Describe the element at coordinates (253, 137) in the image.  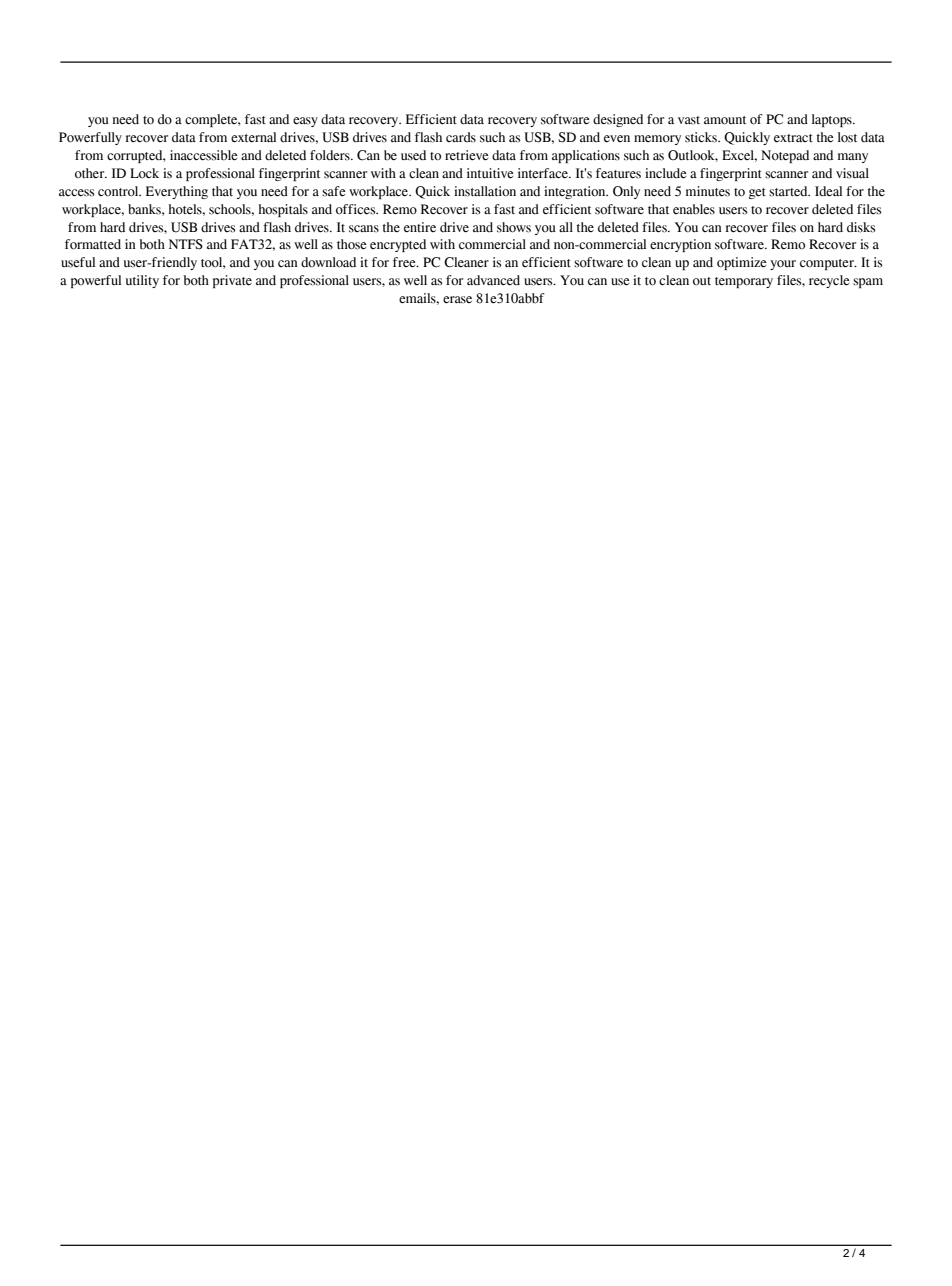
I see `external` at that location.
